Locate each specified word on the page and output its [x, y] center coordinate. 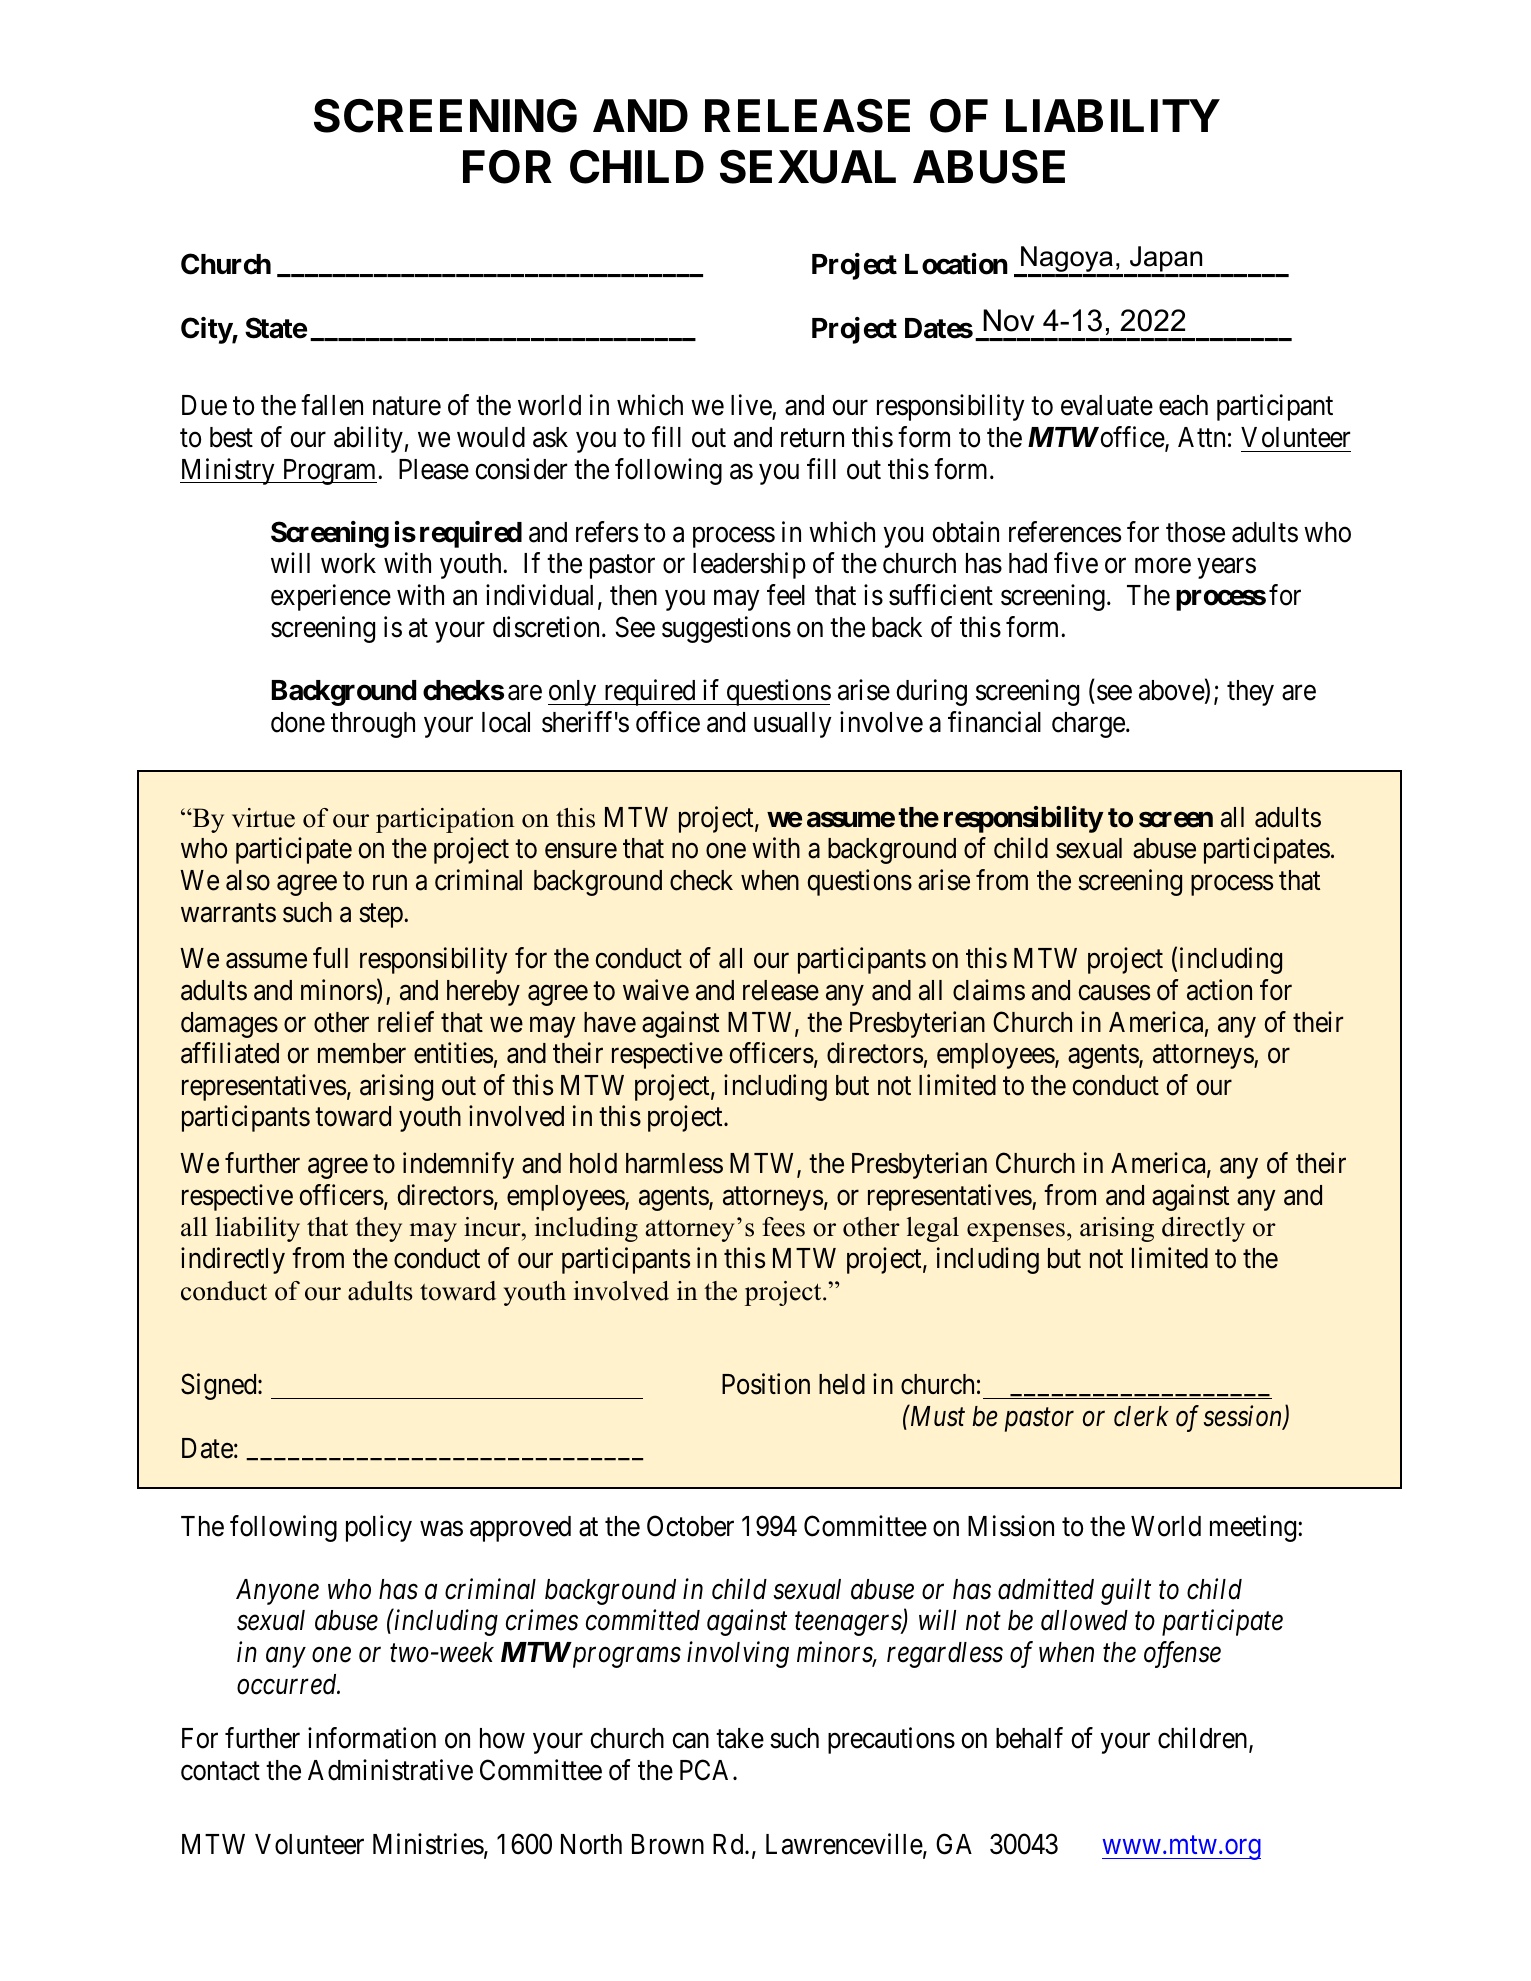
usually [793, 725]
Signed [220, 1387]
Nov [1008, 320]
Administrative [390, 1770]
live [752, 406]
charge [1088, 725]
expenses [1016, 1232]
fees [783, 1227]
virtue [263, 818]
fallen [332, 405]
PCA [707, 1770]
